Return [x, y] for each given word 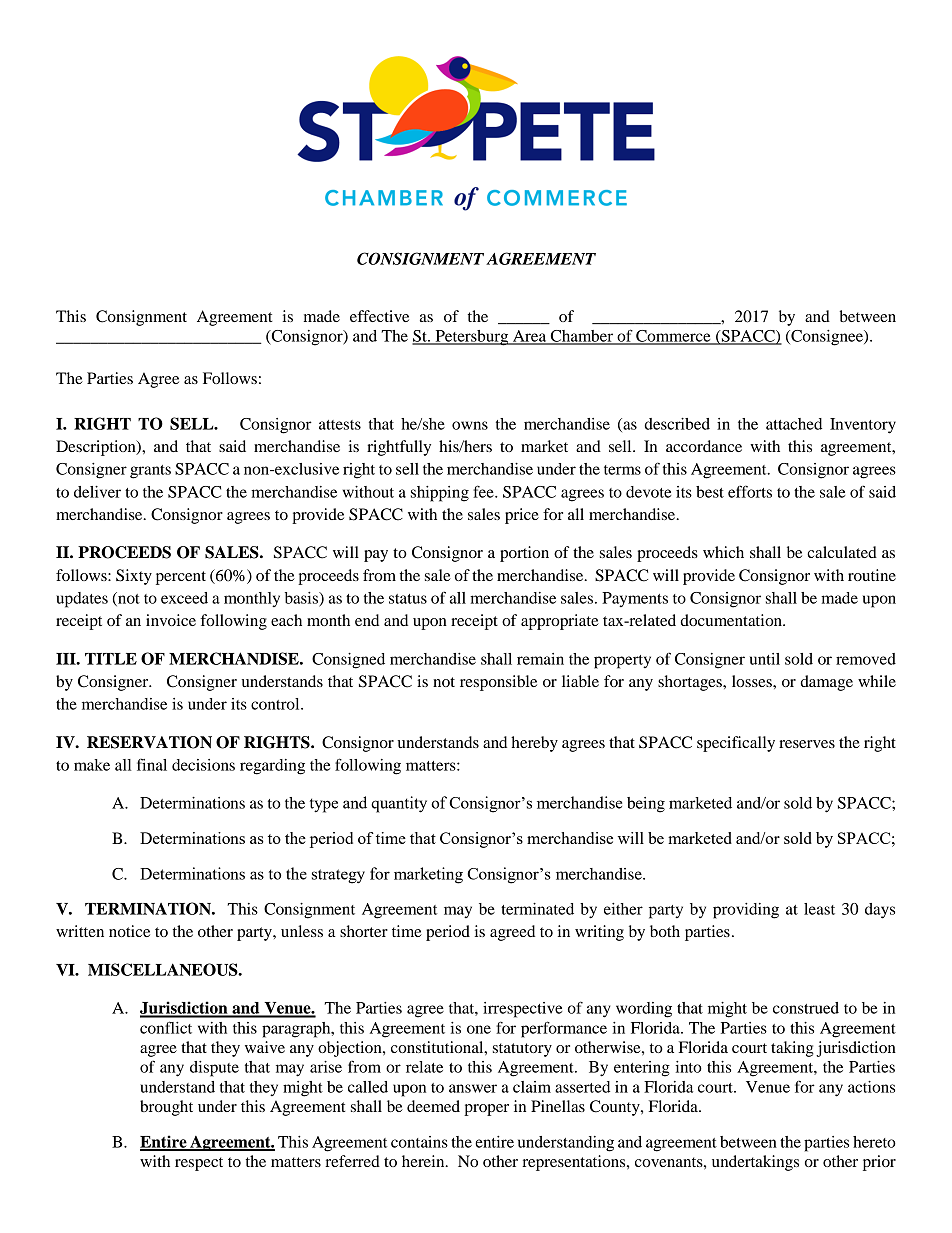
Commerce [673, 337]
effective [379, 316]
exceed [184, 598]
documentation [732, 620]
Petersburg [472, 338]
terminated [537, 909]
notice [129, 931]
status [408, 599]
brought [166, 1108]
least [819, 909]
